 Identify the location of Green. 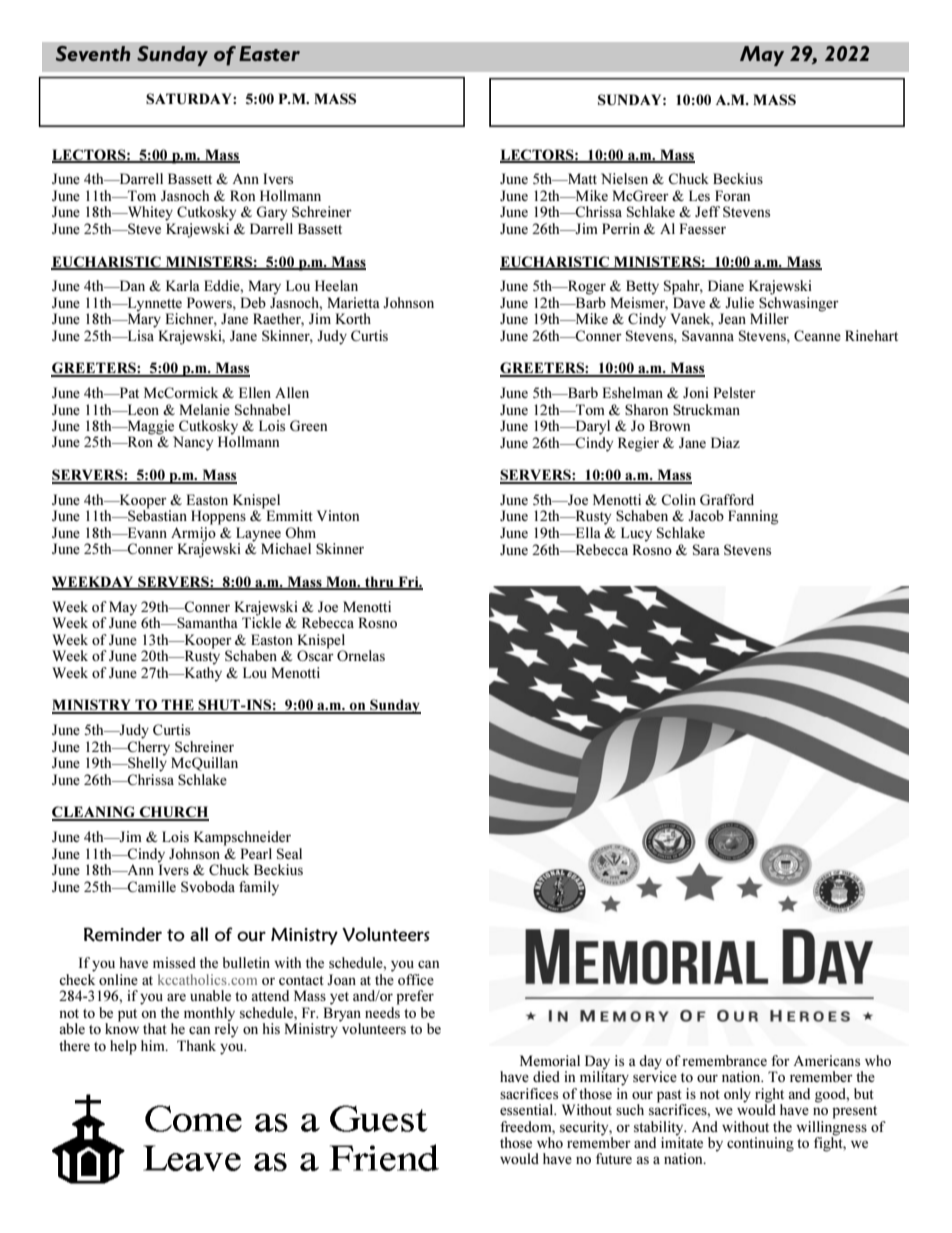
(308, 425).
